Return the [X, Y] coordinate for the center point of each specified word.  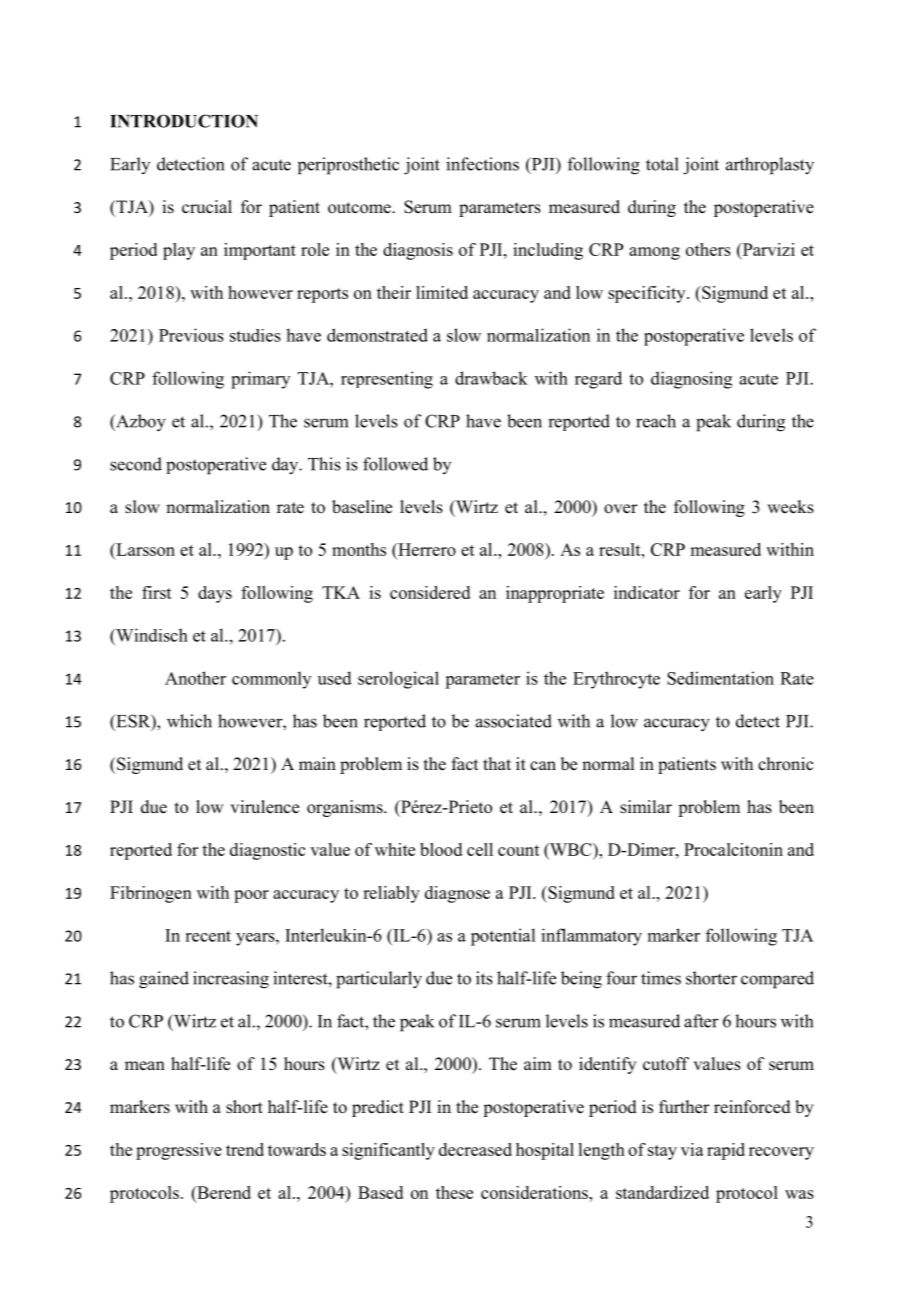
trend [245, 1149]
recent [208, 936]
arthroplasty [770, 166]
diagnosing [691, 380]
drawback [491, 378]
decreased [475, 1149]
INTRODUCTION [184, 121]
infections [482, 164]
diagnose [457, 894]
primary [260, 380]
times [661, 978]
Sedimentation [720, 678]
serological [398, 680]
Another [195, 678]
